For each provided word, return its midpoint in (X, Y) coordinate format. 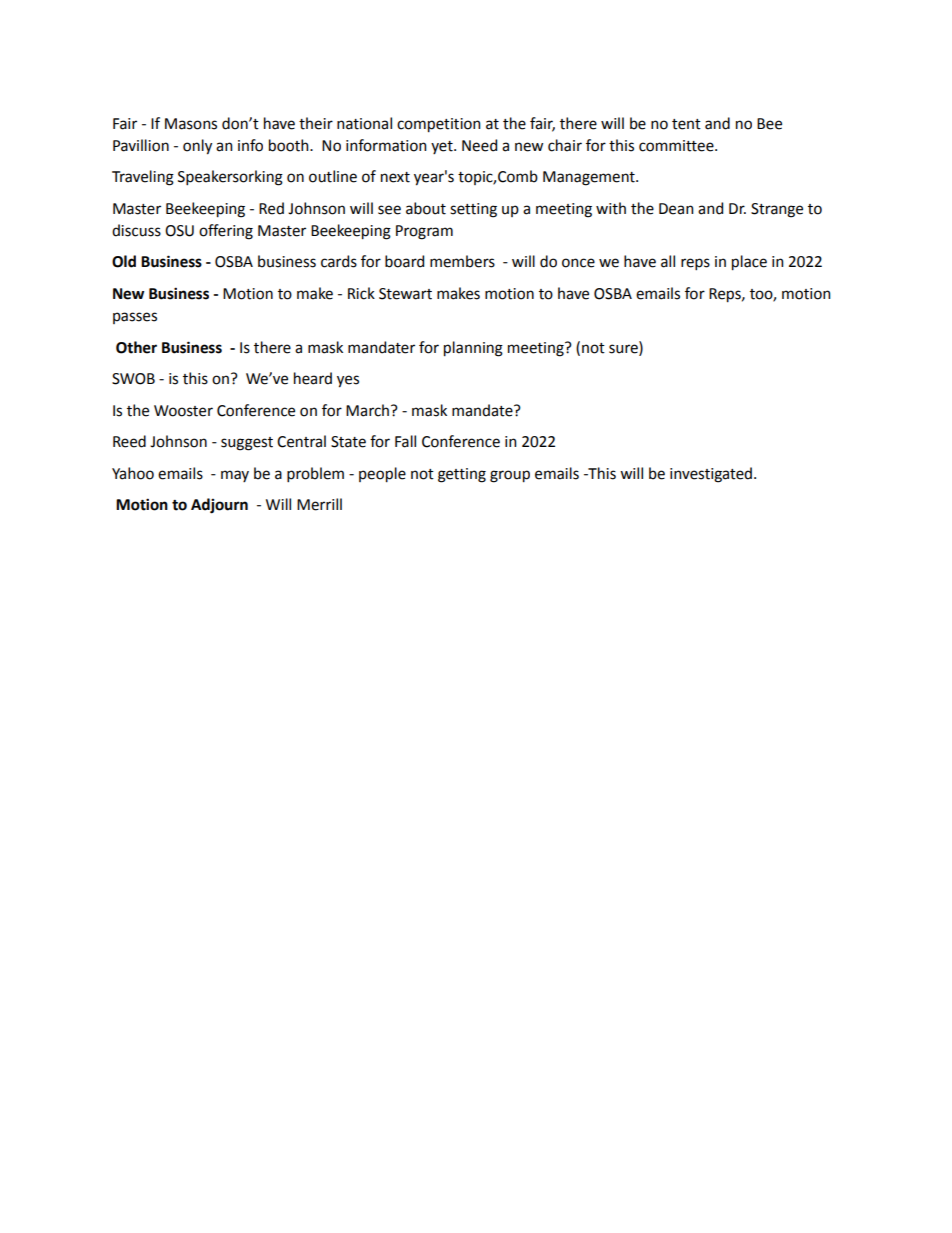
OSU (179, 231)
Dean (676, 209)
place (749, 263)
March (369, 410)
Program (424, 232)
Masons (191, 124)
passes (135, 318)
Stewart (405, 294)
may (235, 476)
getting (462, 475)
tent (686, 124)
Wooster (183, 411)
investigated (711, 475)
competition (439, 125)
